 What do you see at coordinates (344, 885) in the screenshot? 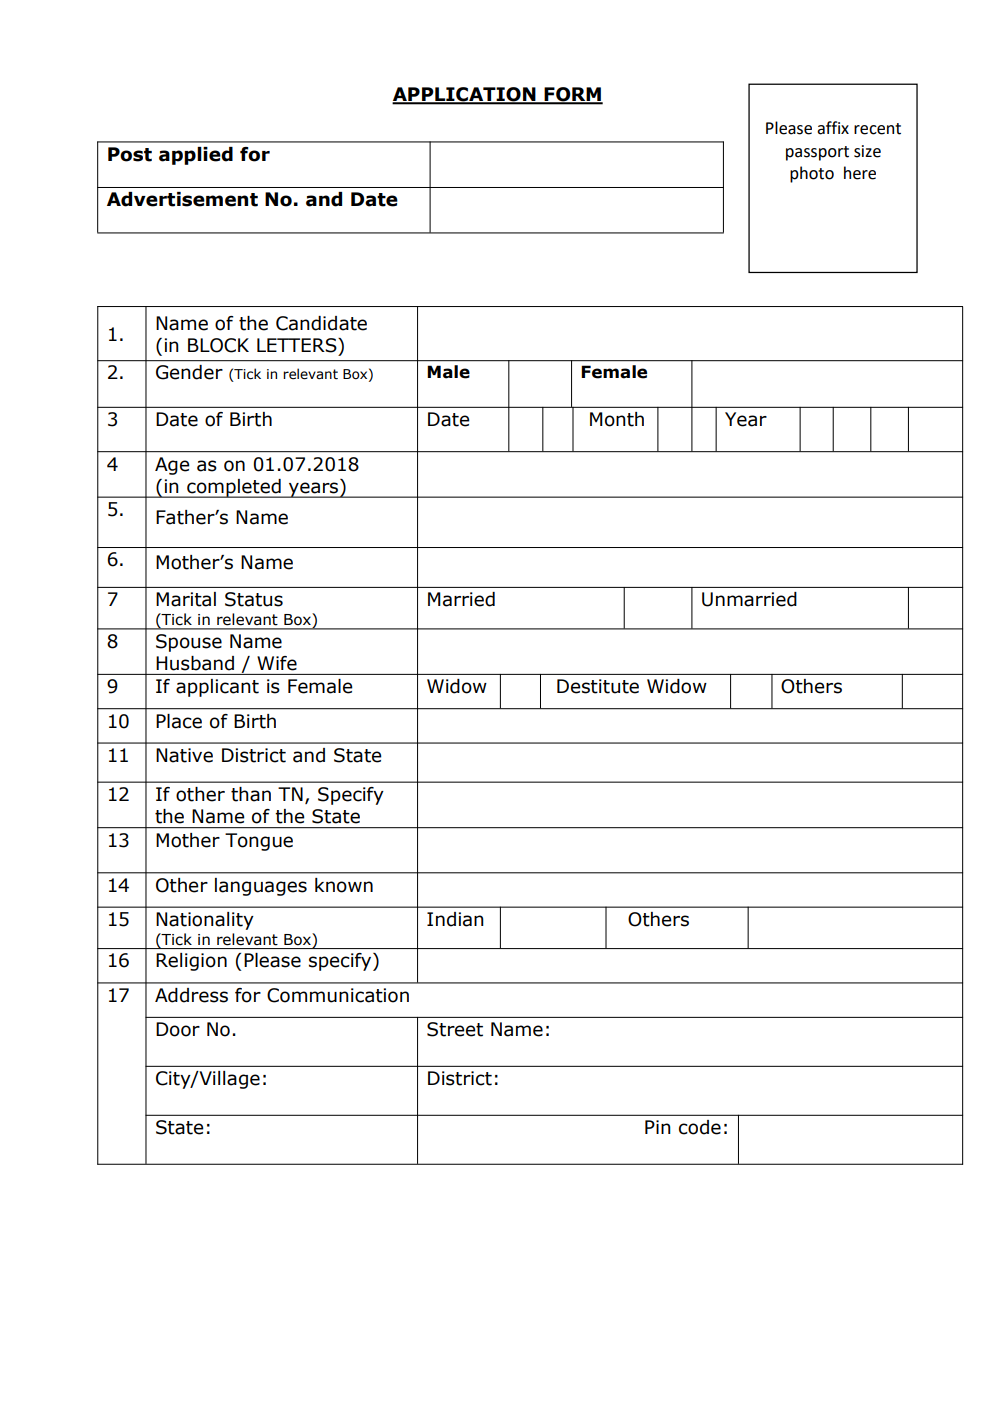
I see `known` at bounding box center [344, 885].
